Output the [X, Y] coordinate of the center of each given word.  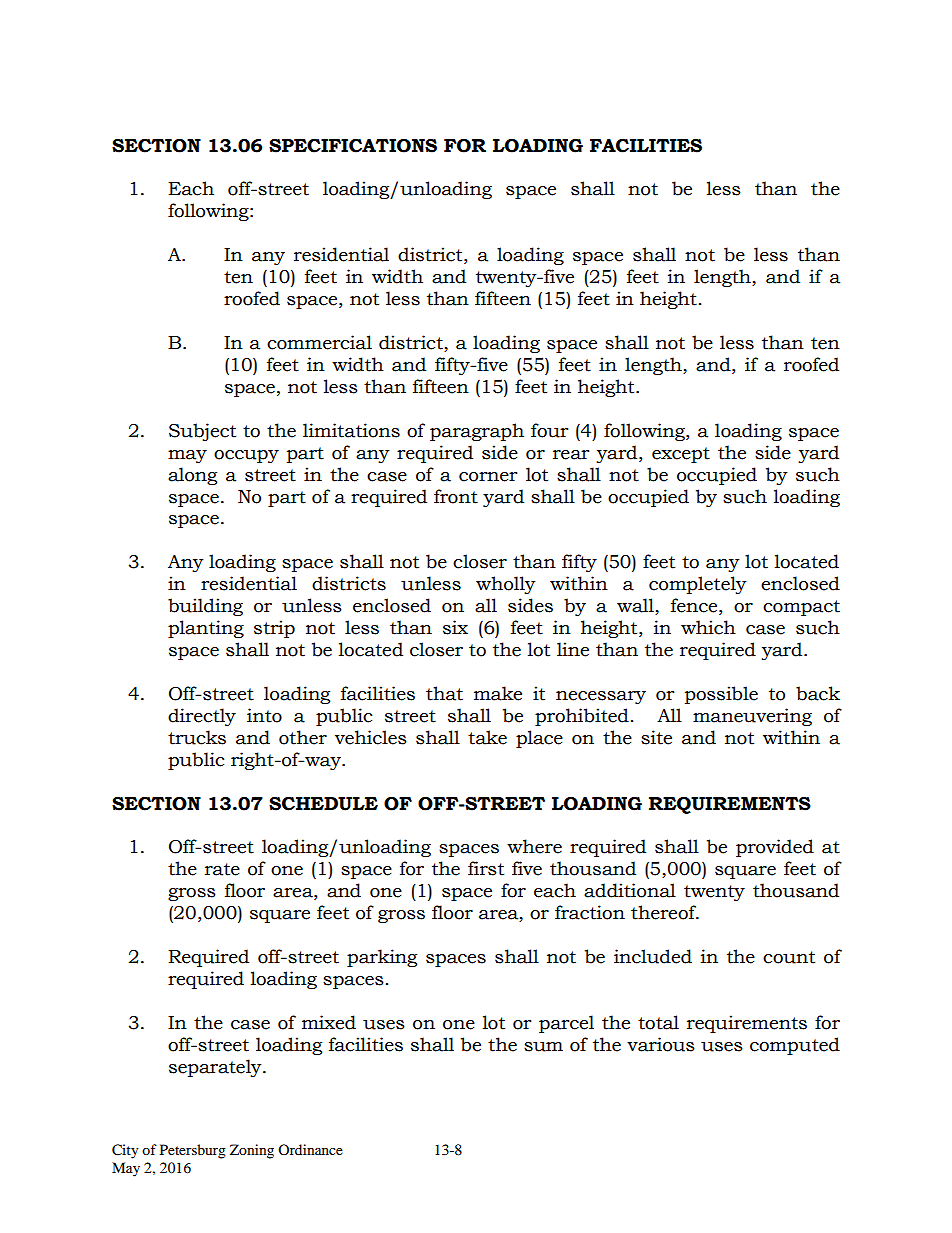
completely [698, 585]
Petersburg [193, 1151]
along [192, 476]
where [534, 846]
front [456, 496]
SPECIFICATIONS [353, 146]
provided [775, 848]
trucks [197, 737]
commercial [319, 342]
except [681, 455]
